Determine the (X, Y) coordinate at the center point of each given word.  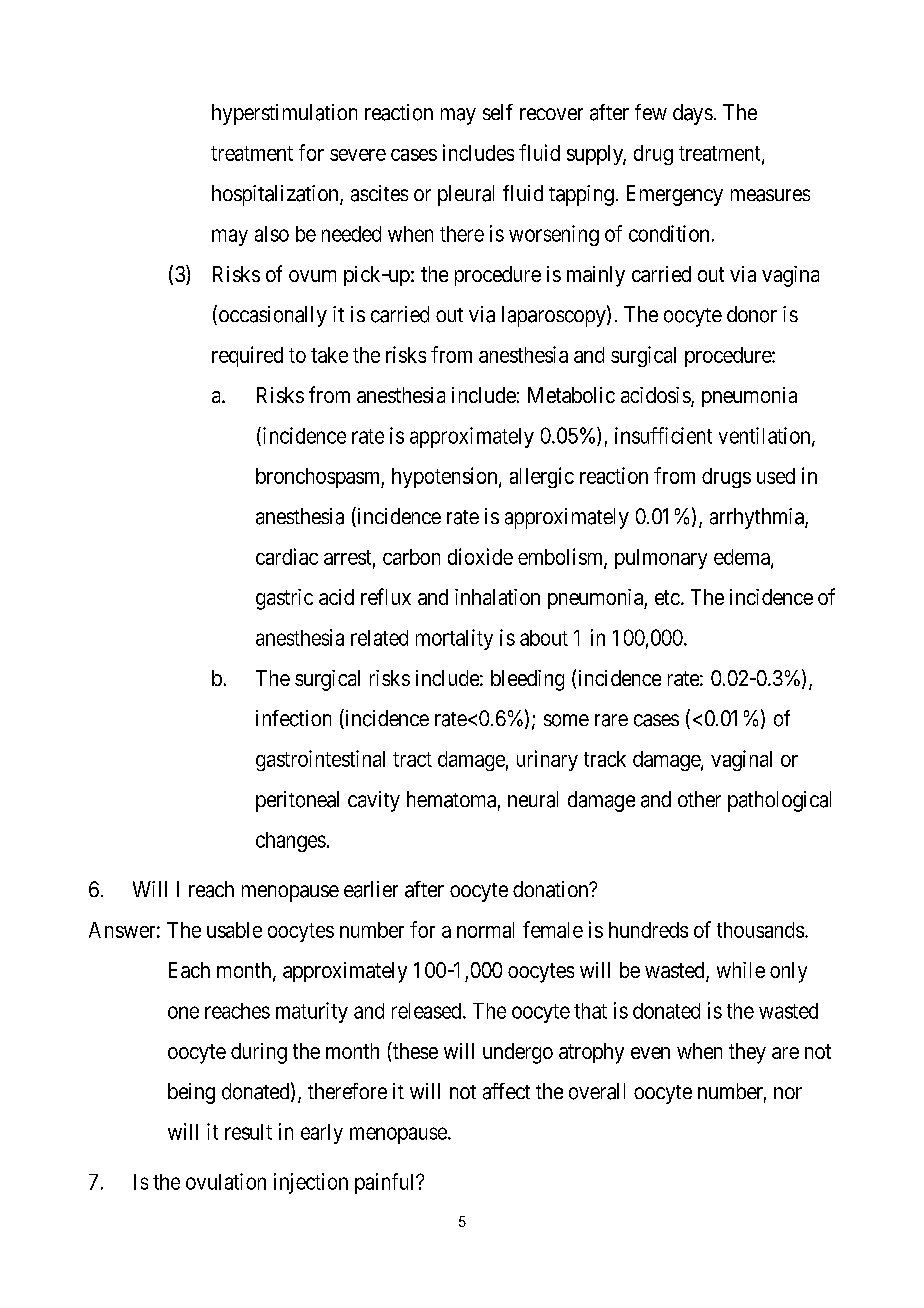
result (248, 1132)
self (498, 112)
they (747, 1053)
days (693, 114)
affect (506, 1091)
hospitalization (276, 195)
